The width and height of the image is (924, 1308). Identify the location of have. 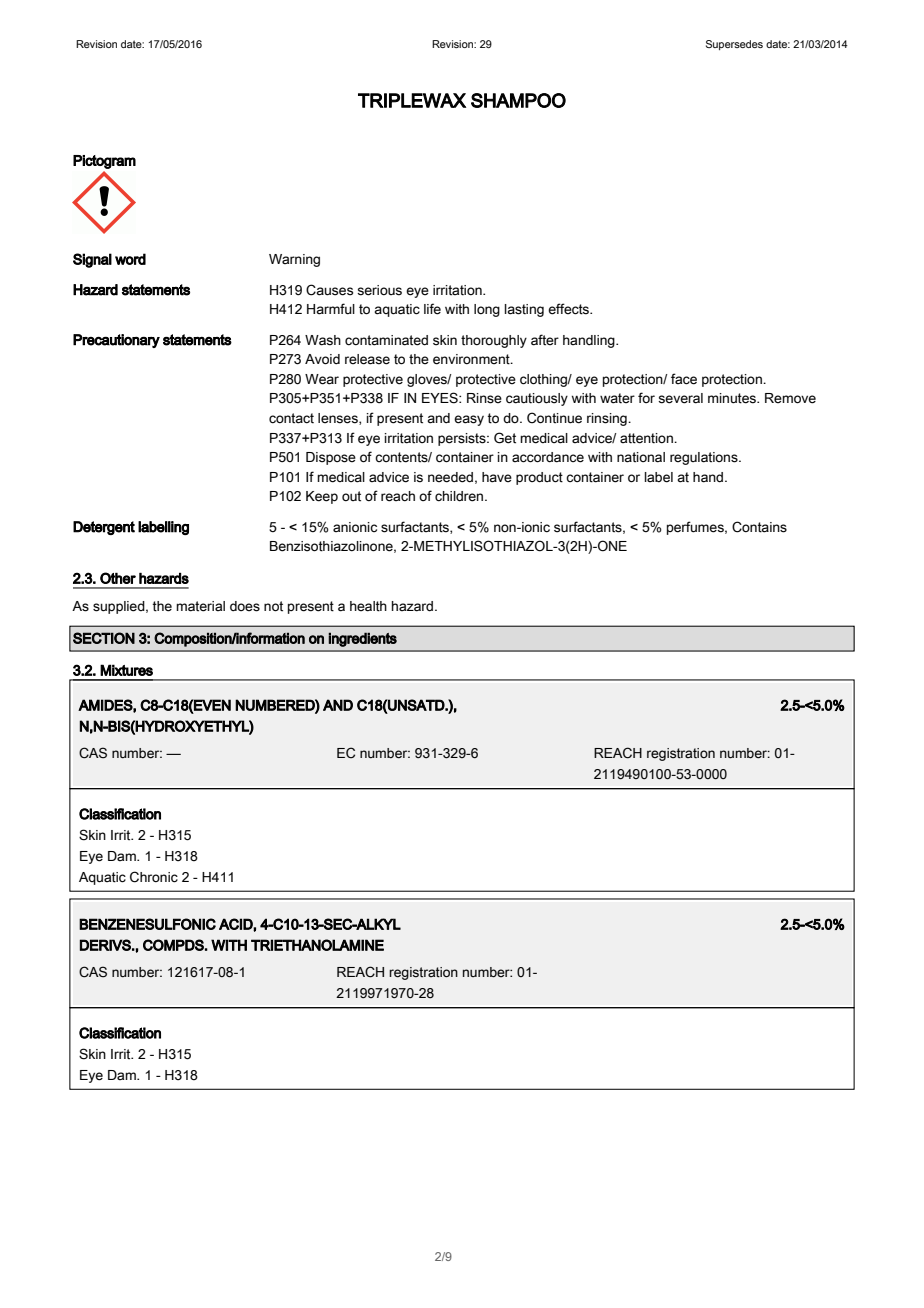
(497, 477).
